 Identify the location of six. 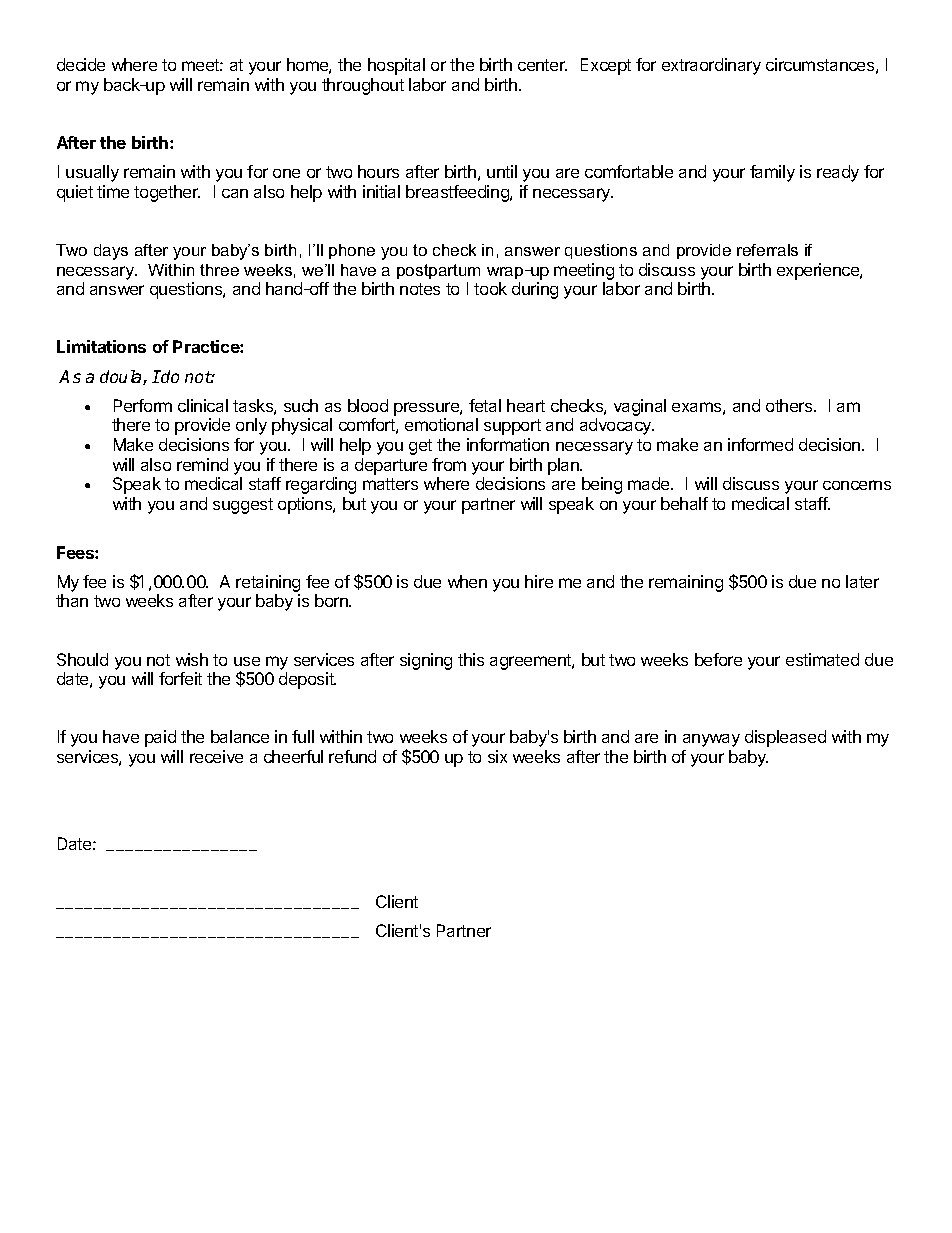
(497, 756).
